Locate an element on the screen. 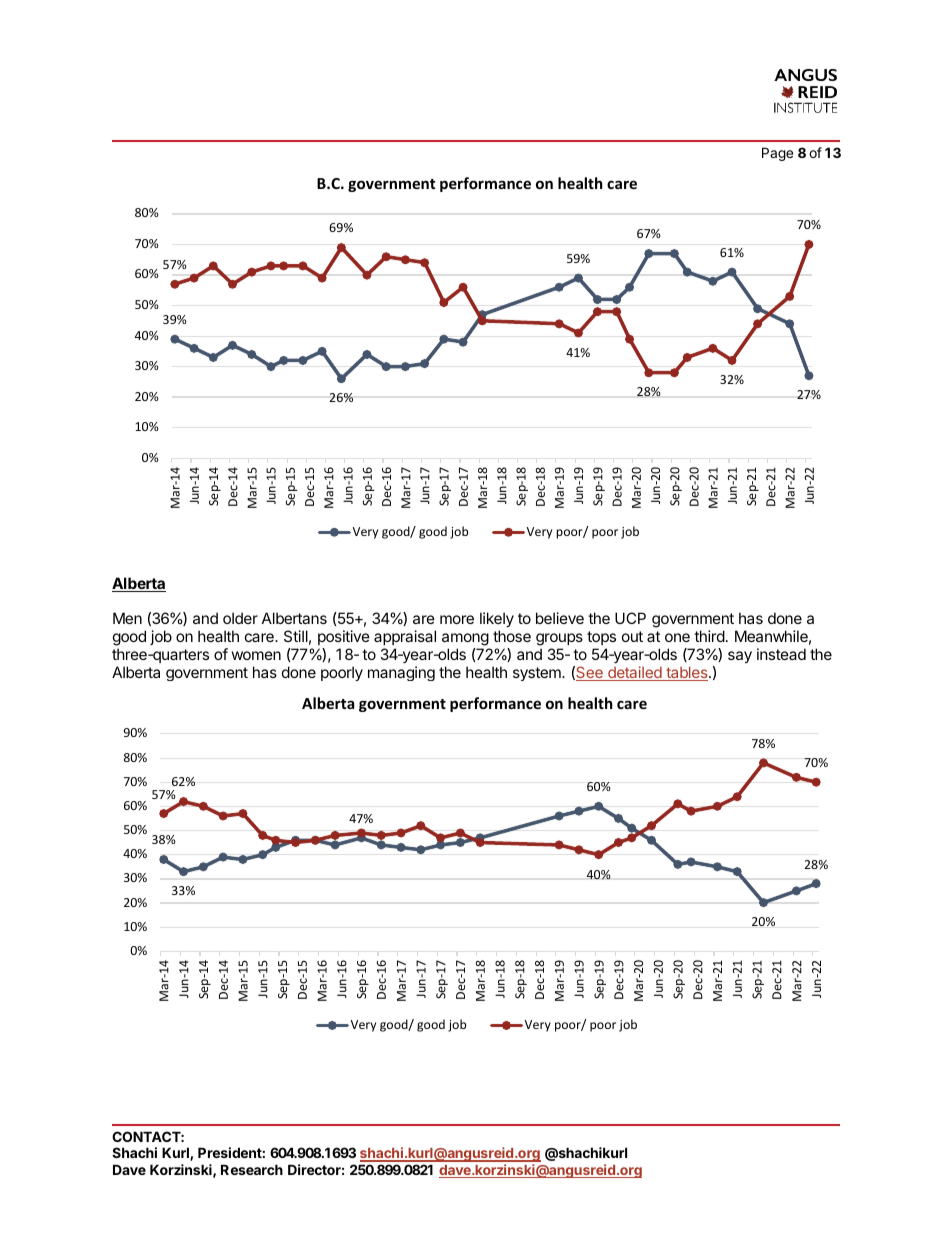 The width and height of the screenshot is (952, 1233). Page is located at coordinates (777, 154).
